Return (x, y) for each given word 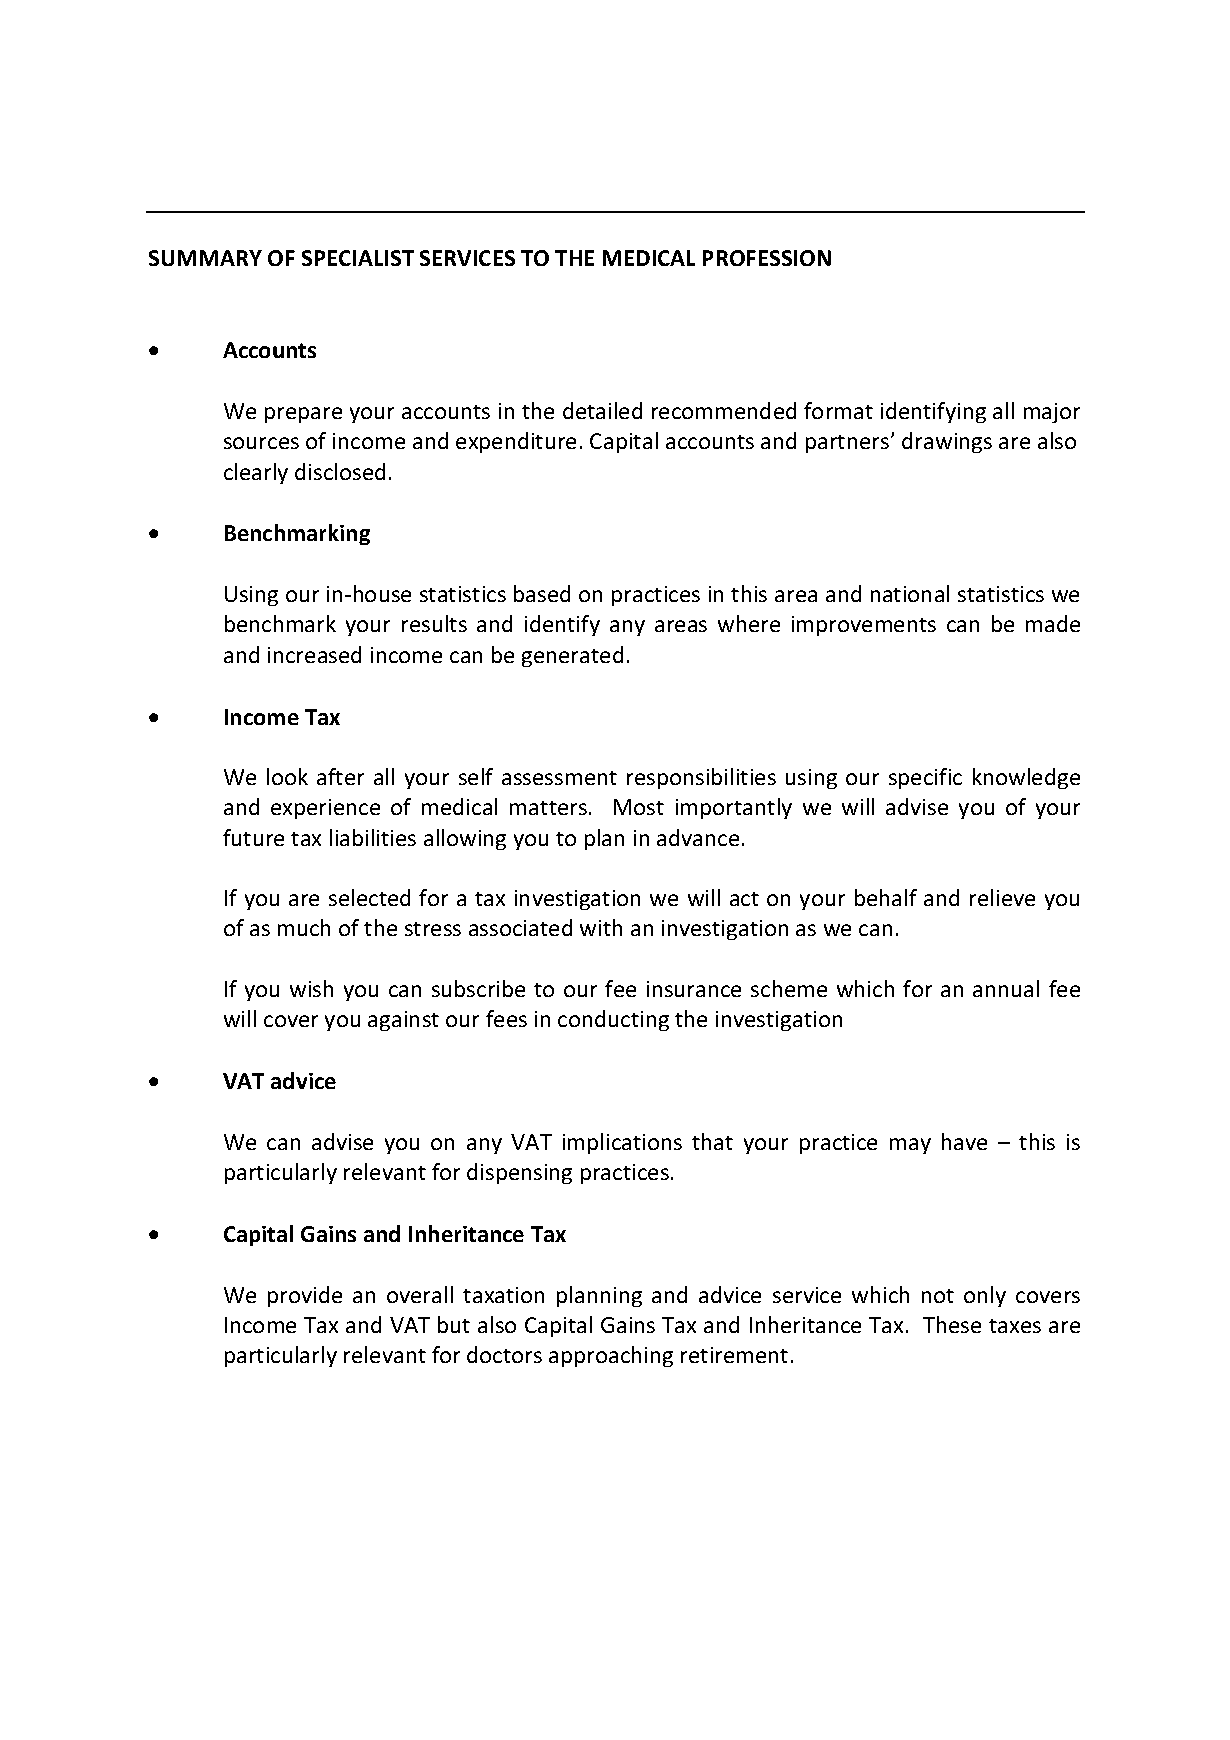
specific (925, 778)
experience (325, 809)
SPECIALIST (358, 258)
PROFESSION (767, 258)
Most (639, 807)
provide (305, 1296)
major (1052, 413)
